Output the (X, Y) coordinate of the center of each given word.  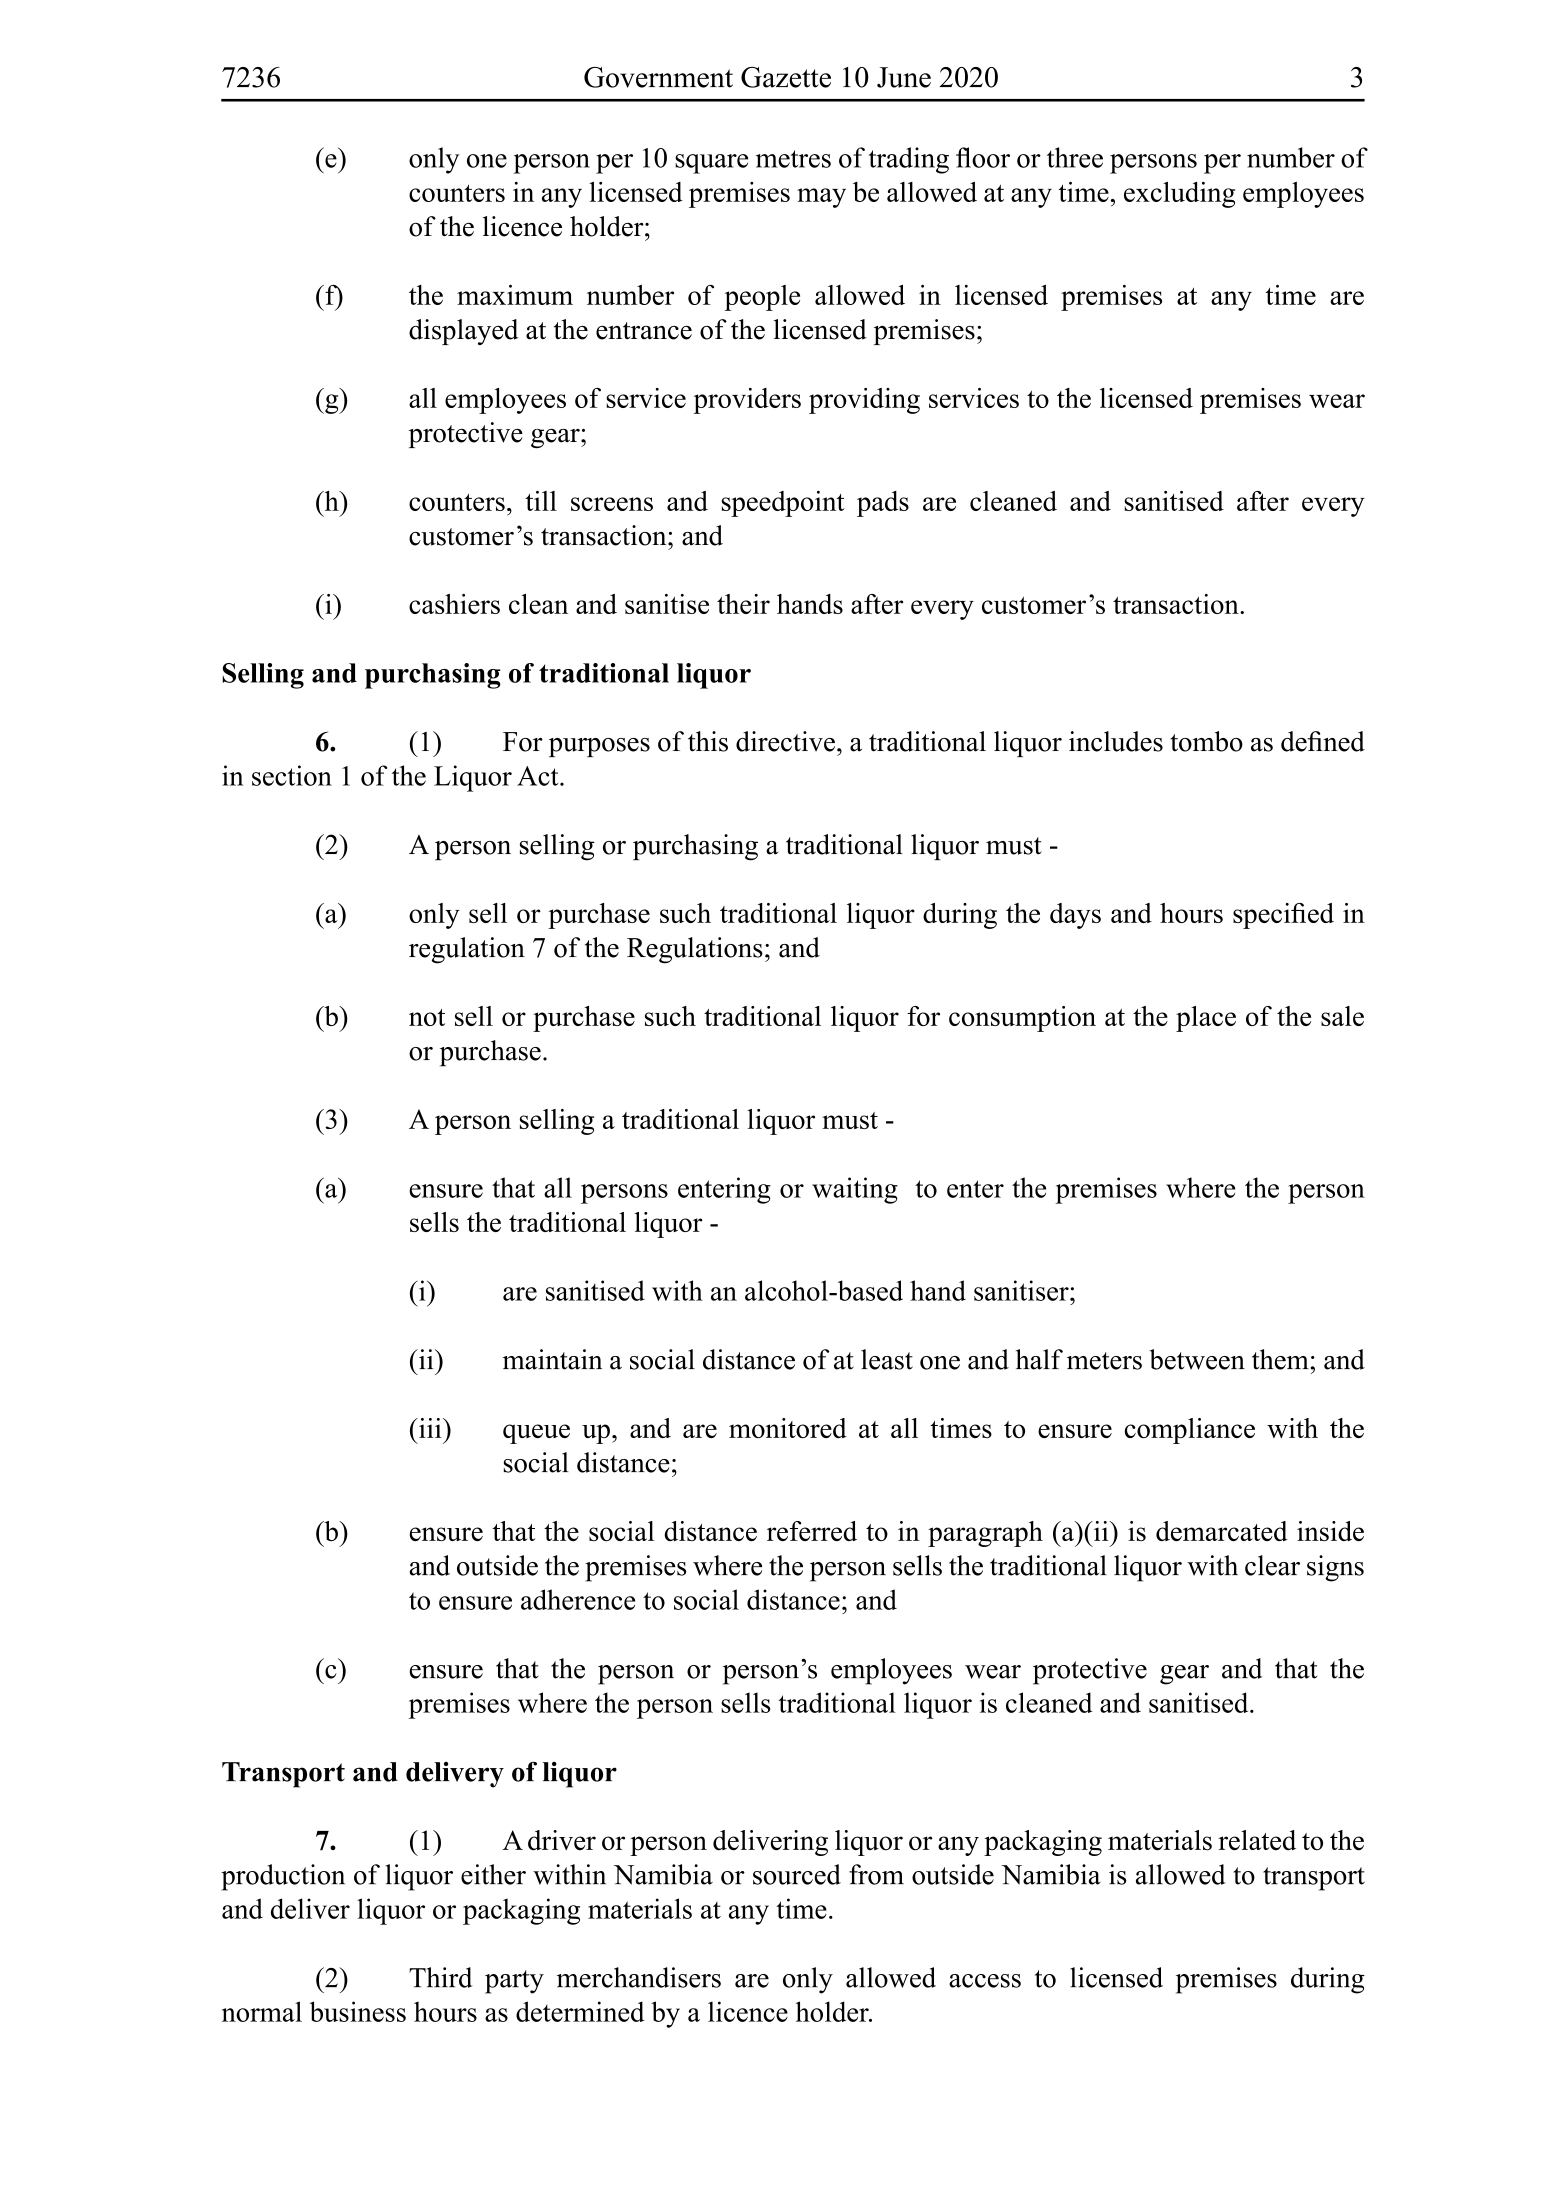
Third (440, 1977)
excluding (1179, 195)
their (743, 604)
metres (793, 159)
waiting (855, 1190)
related (1257, 1840)
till (541, 501)
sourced (797, 1874)
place (1206, 1019)
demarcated (1222, 1531)
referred (812, 1531)
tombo (1206, 741)
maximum (515, 295)
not (427, 1017)
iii (430, 1428)
